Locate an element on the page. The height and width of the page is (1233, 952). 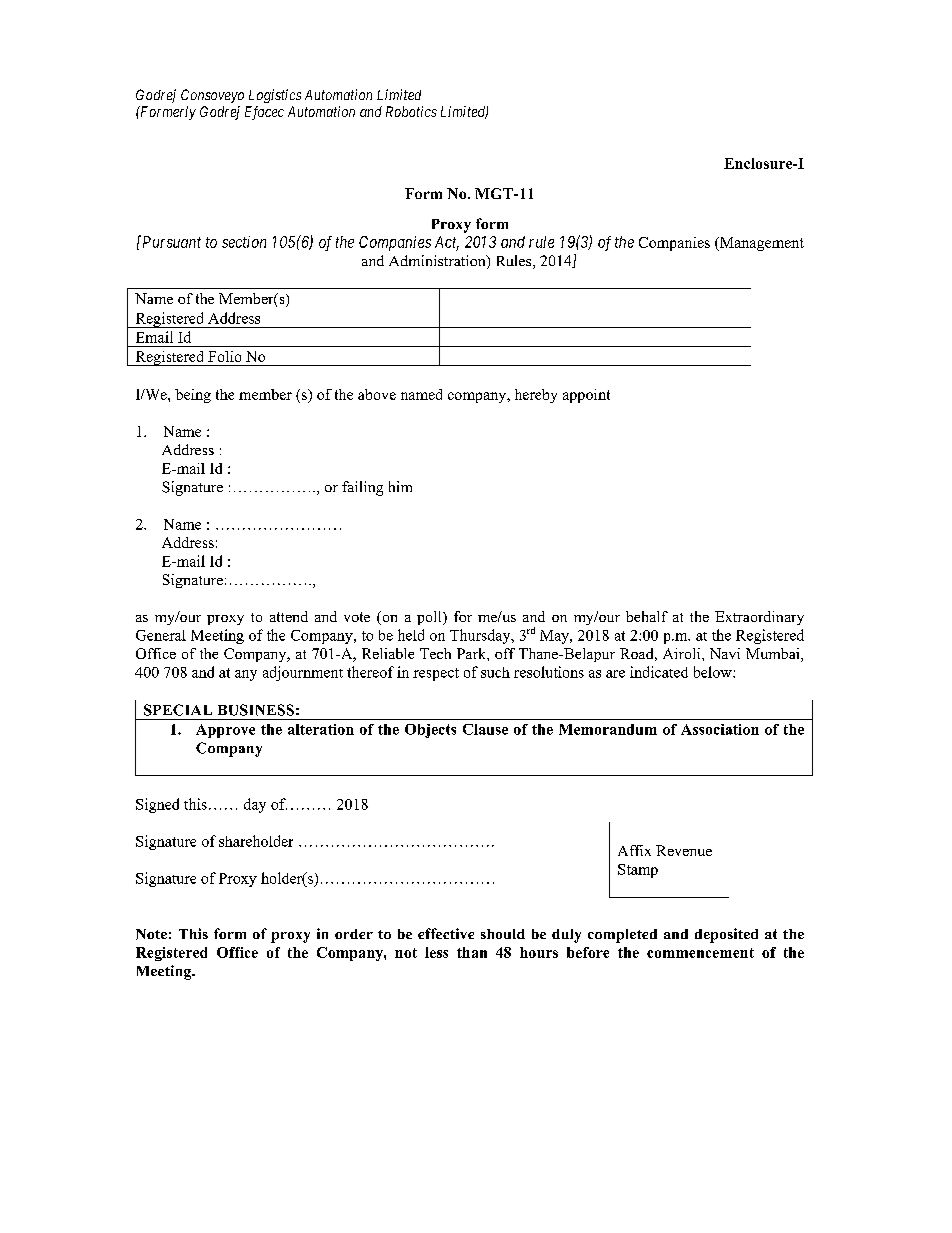
behalf is located at coordinates (647, 616).
